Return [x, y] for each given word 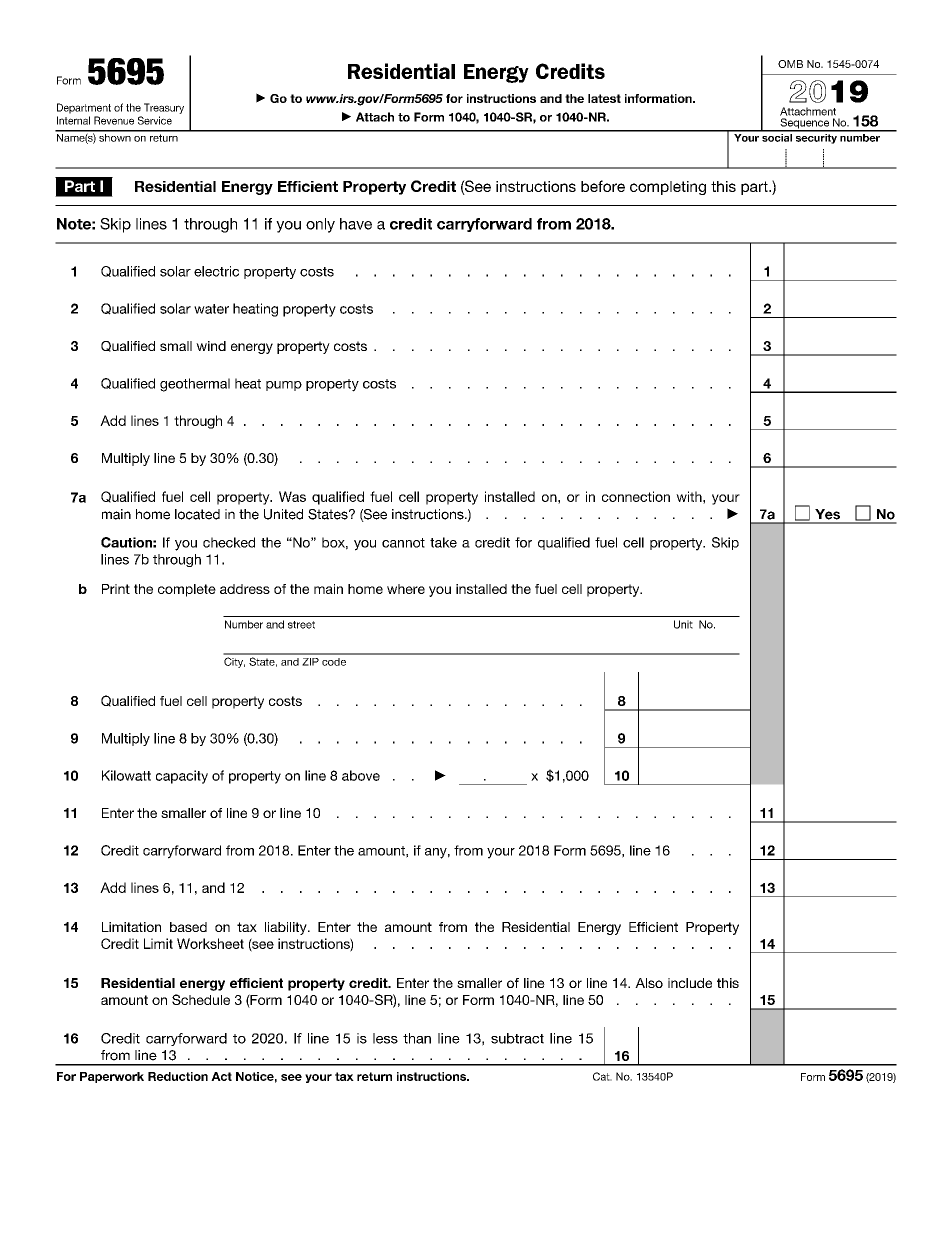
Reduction [178, 1076]
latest [604, 98]
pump [284, 386]
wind [211, 346]
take [443, 542]
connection [636, 496]
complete [187, 590]
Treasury [164, 108]
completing [668, 188]
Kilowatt [126, 775]
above [361, 775]
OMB [790, 64]
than [417, 1038]
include [690, 983]
